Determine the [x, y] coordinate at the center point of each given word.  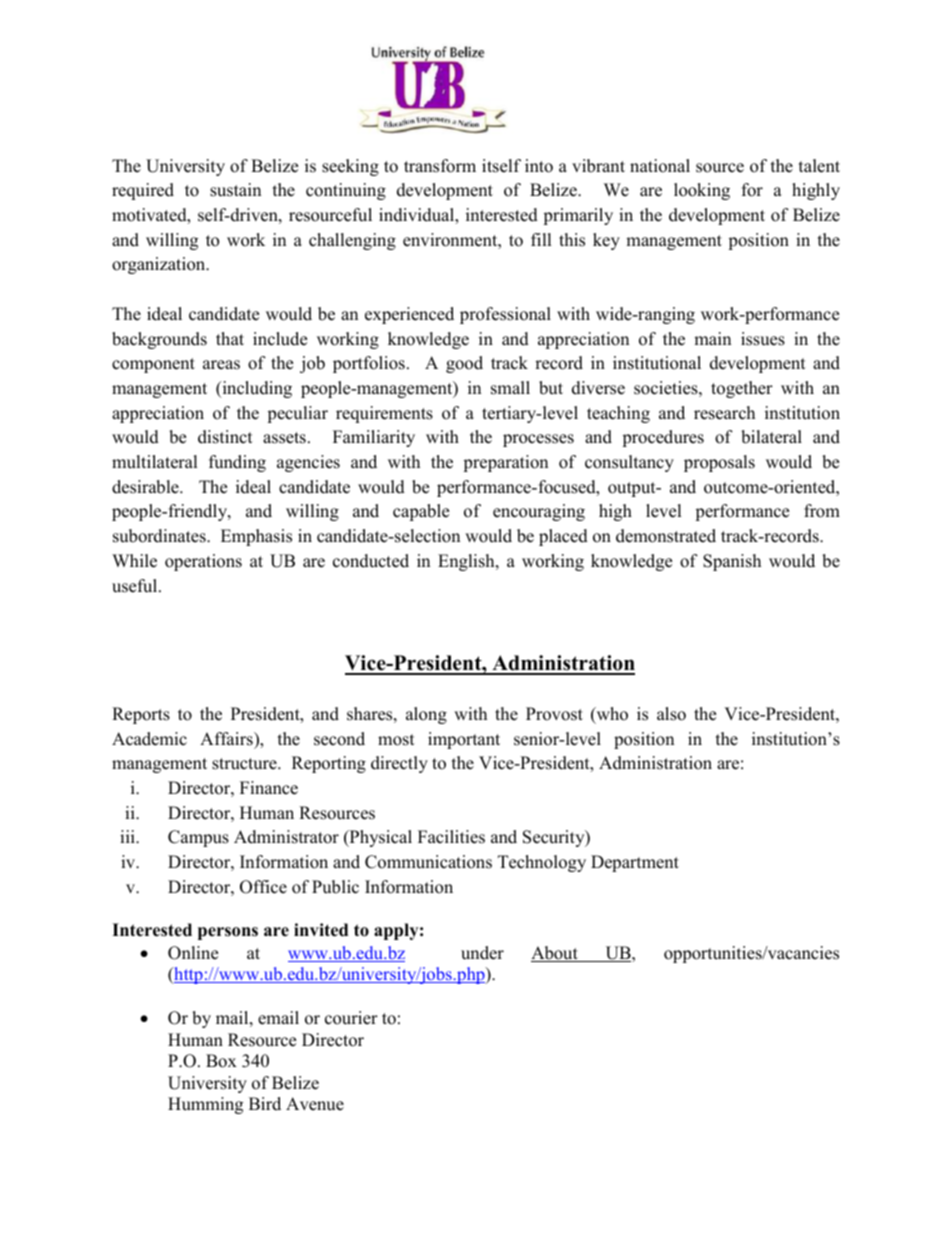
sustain [235, 190]
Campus [198, 838]
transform [440, 166]
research [724, 413]
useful [136, 586]
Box [221, 1061]
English [467, 562]
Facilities [451, 837]
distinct [225, 437]
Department [635, 863]
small [510, 388]
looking [702, 191]
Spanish [732, 562]
